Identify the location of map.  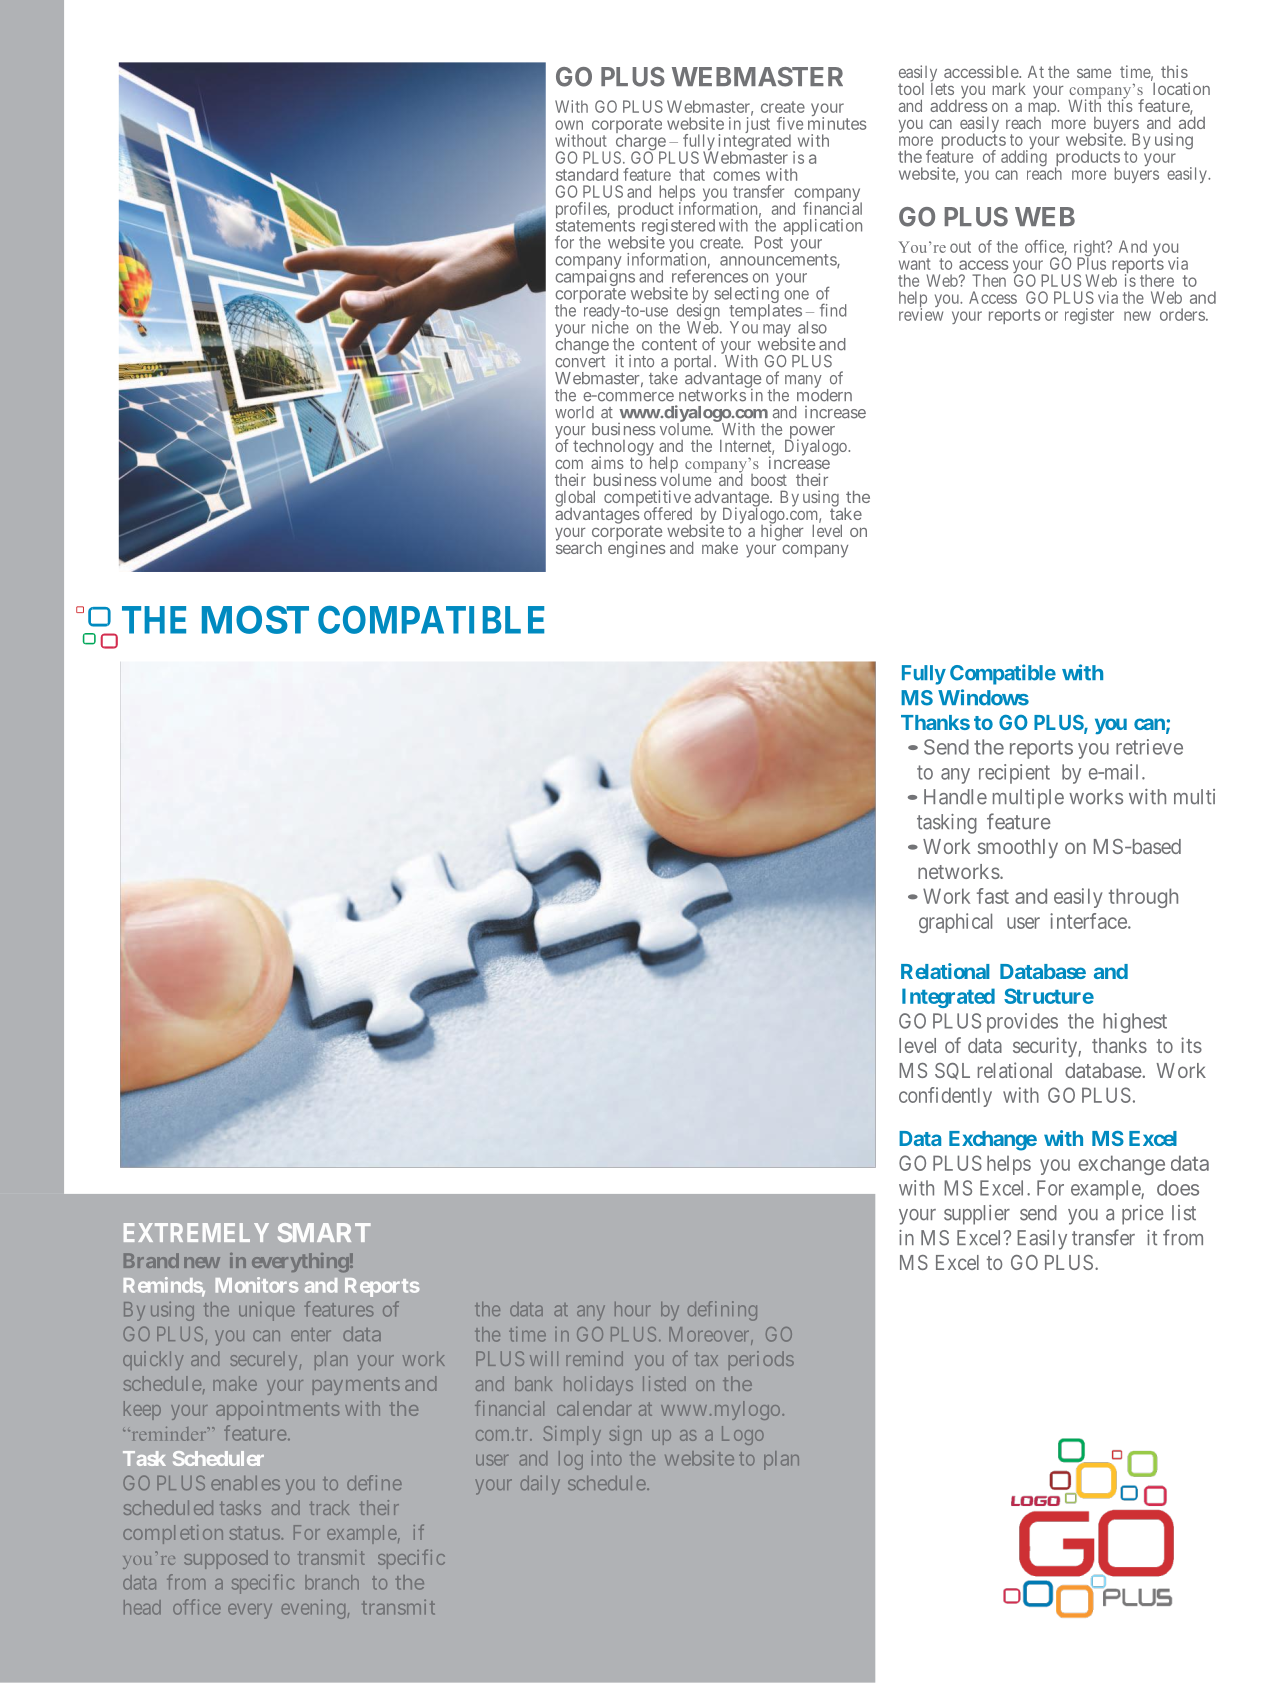
(1043, 110).
